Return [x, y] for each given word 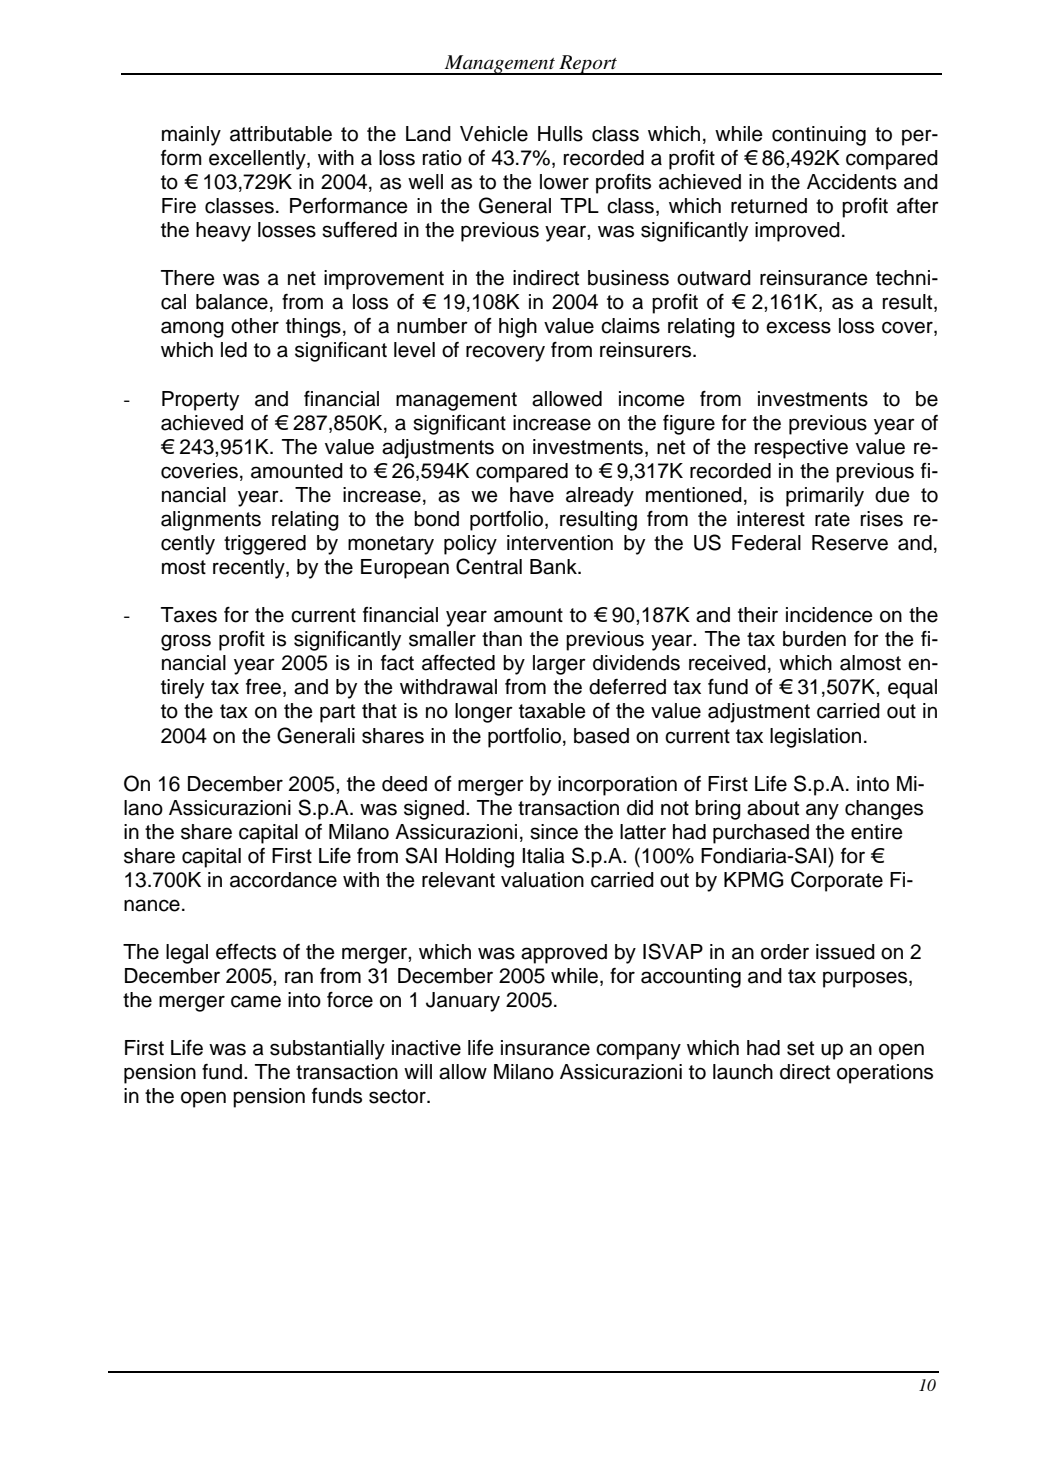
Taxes [189, 615]
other [255, 326]
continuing [819, 136]
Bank [554, 567]
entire [877, 832]
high [518, 328]
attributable [281, 134]
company [638, 1051]
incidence [829, 615]
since [554, 832]
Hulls [560, 134]
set [800, 1048]
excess [798, 327]
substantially [327, 1050]
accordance [283, 880]
